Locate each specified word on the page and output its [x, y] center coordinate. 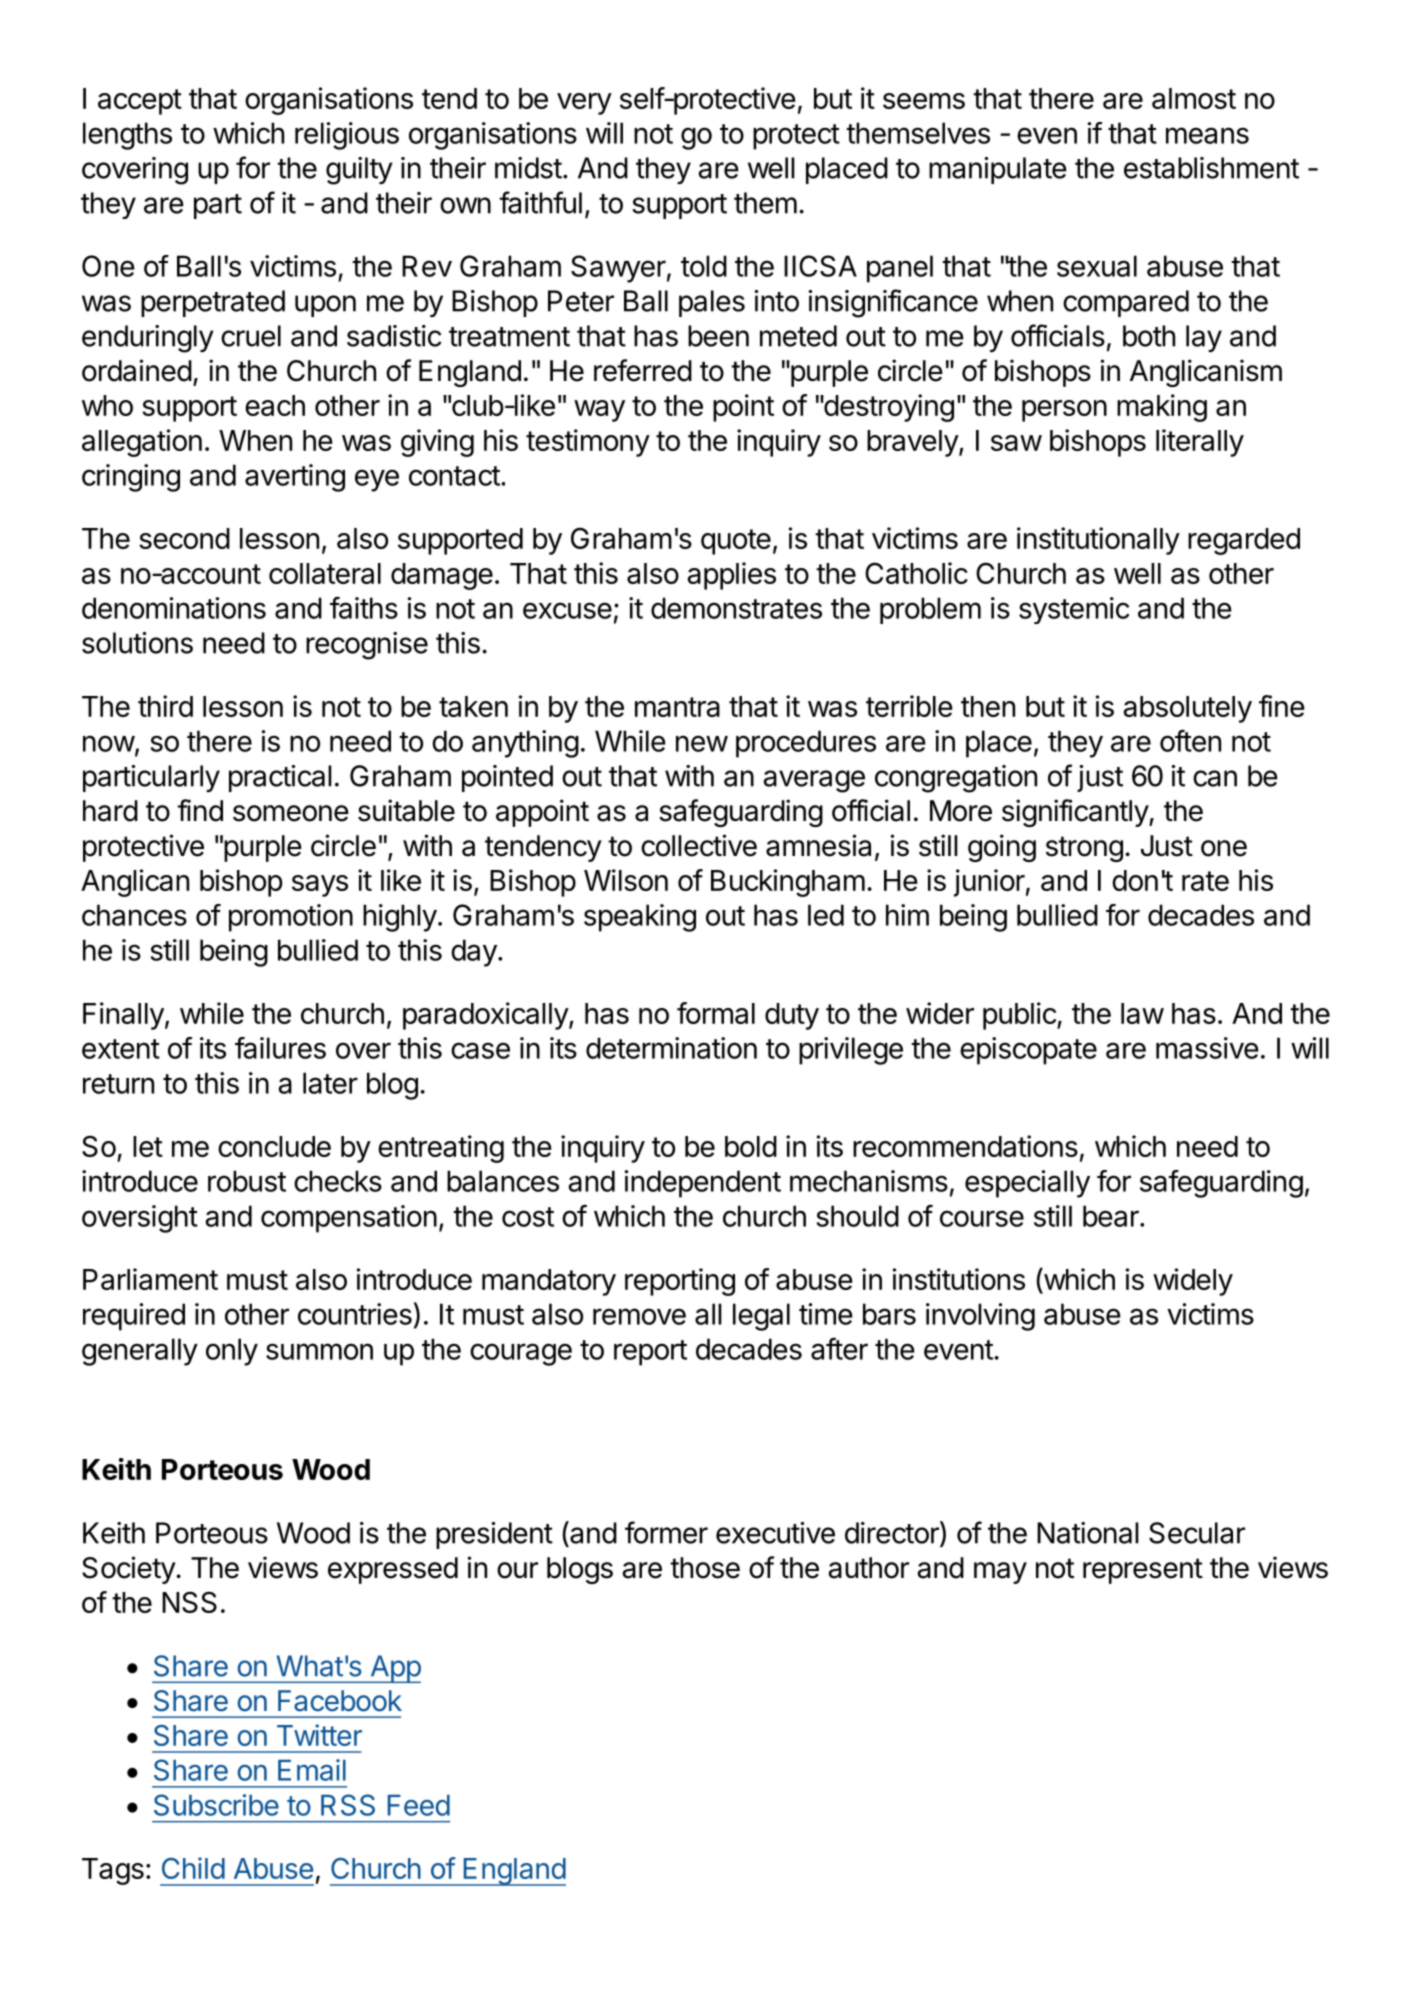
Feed [419, 1805]
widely [1193, 1282]
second [184, 538]
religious [347, 136]
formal [716, 1013]
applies [731, 576]
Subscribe [216, 1805]
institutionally [1098, 541]
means [1207, 135]
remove [639, 1316]
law [1142, 1013]
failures [280, 1048]
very [584, 104]
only [232, 1352]
